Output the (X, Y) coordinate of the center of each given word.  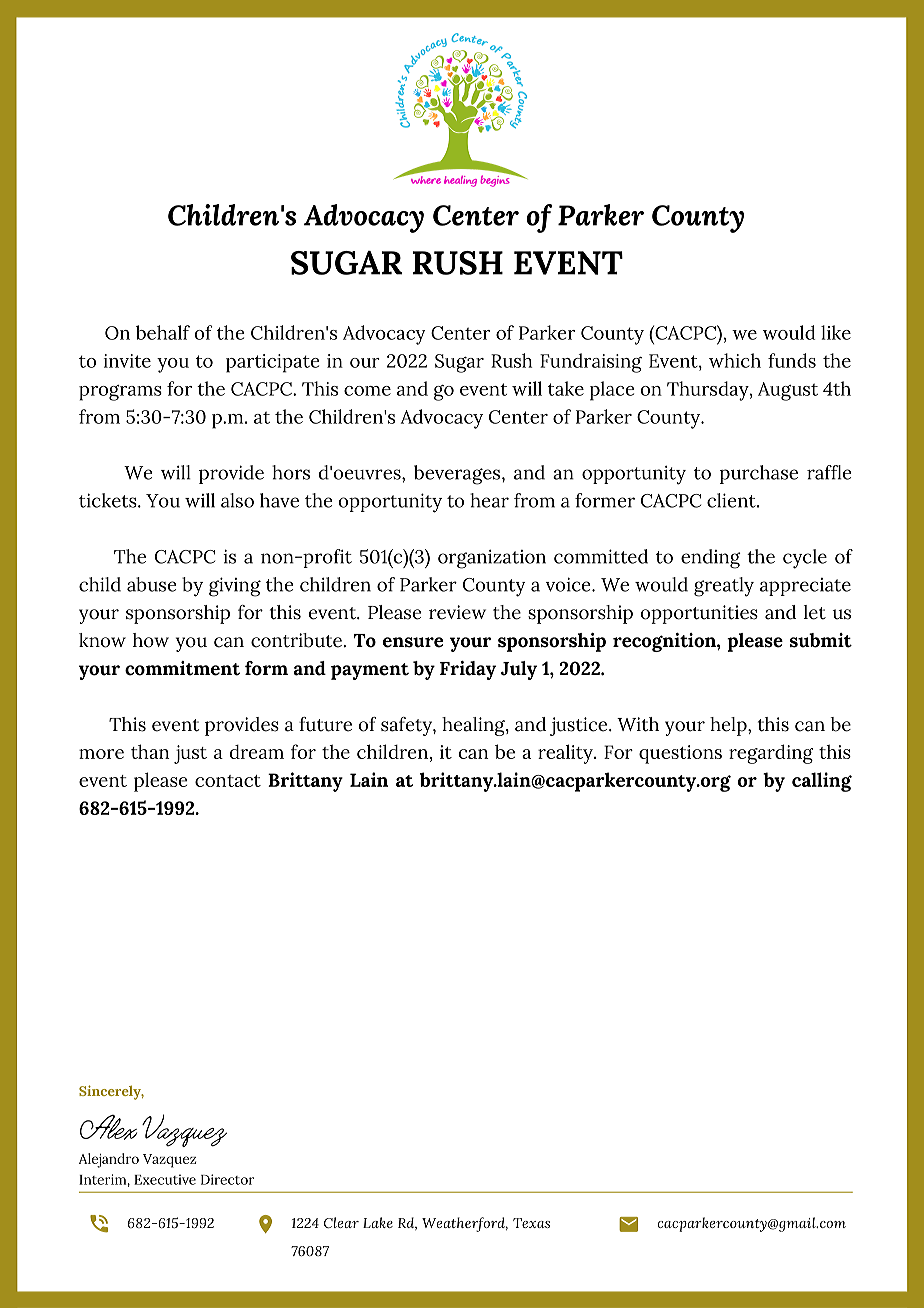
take (566, 388)
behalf (163, 332)
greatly (724, 587)
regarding (771, 754)
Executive (165, 1179)
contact (228, 781)
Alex (108, 1127)
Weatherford (465, 1224)
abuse (151, 584)
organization (492, 559)
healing (474, 726)
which (735, 360)
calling (822, 782)
